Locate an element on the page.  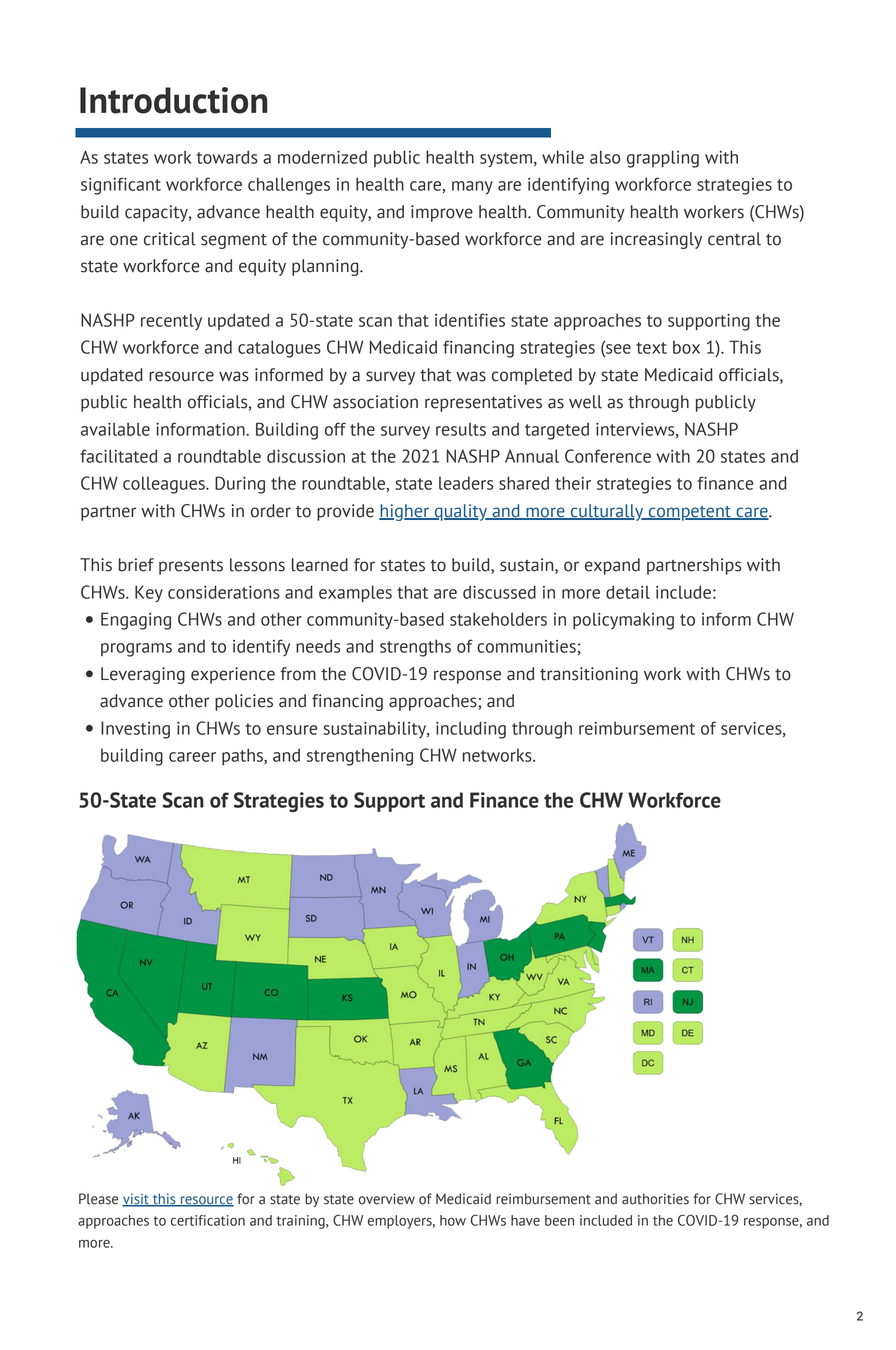
transitioning is located at coordinates (589, 675).
